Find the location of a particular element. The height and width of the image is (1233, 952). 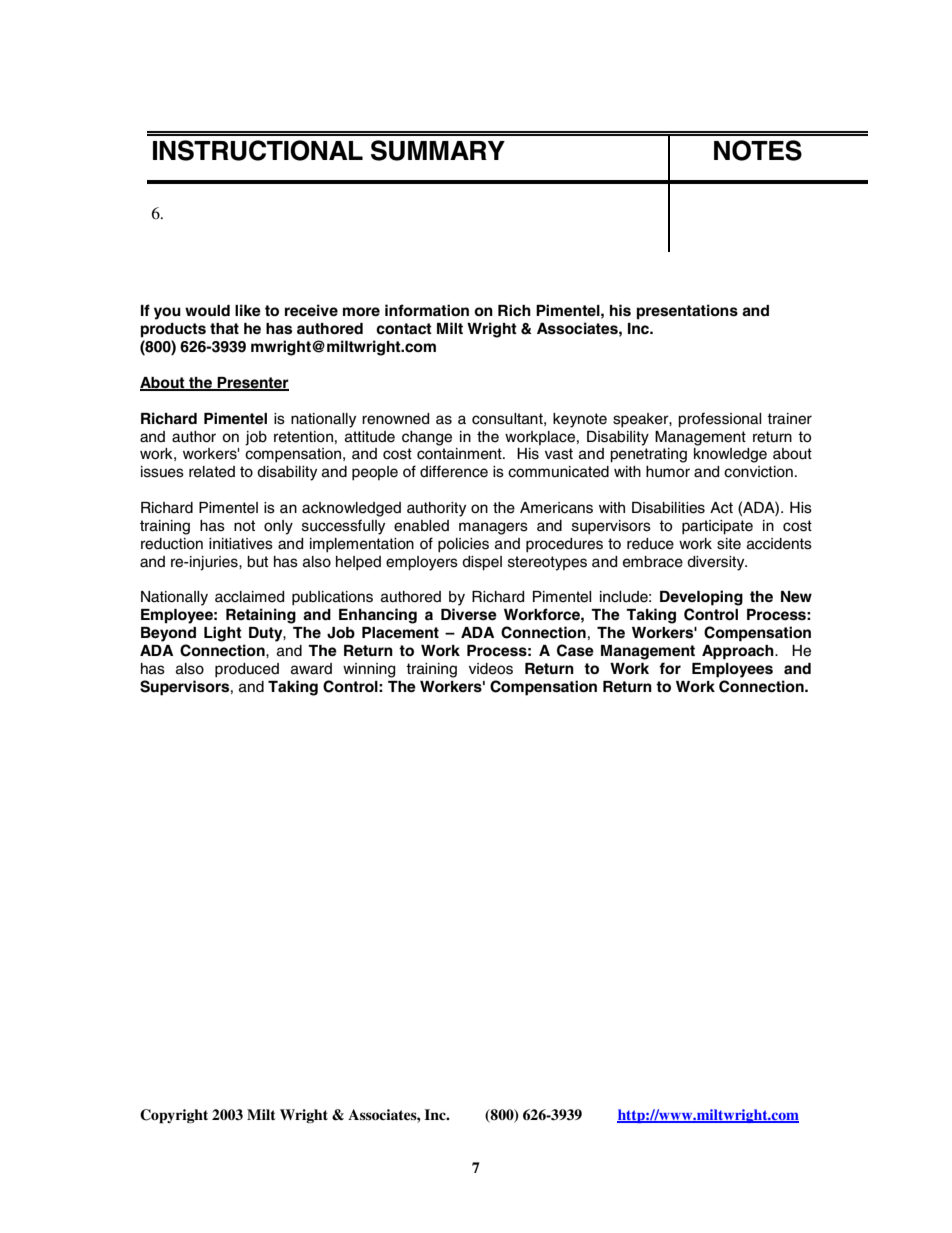

SUMMARY is located at coordinates (438, 150).
